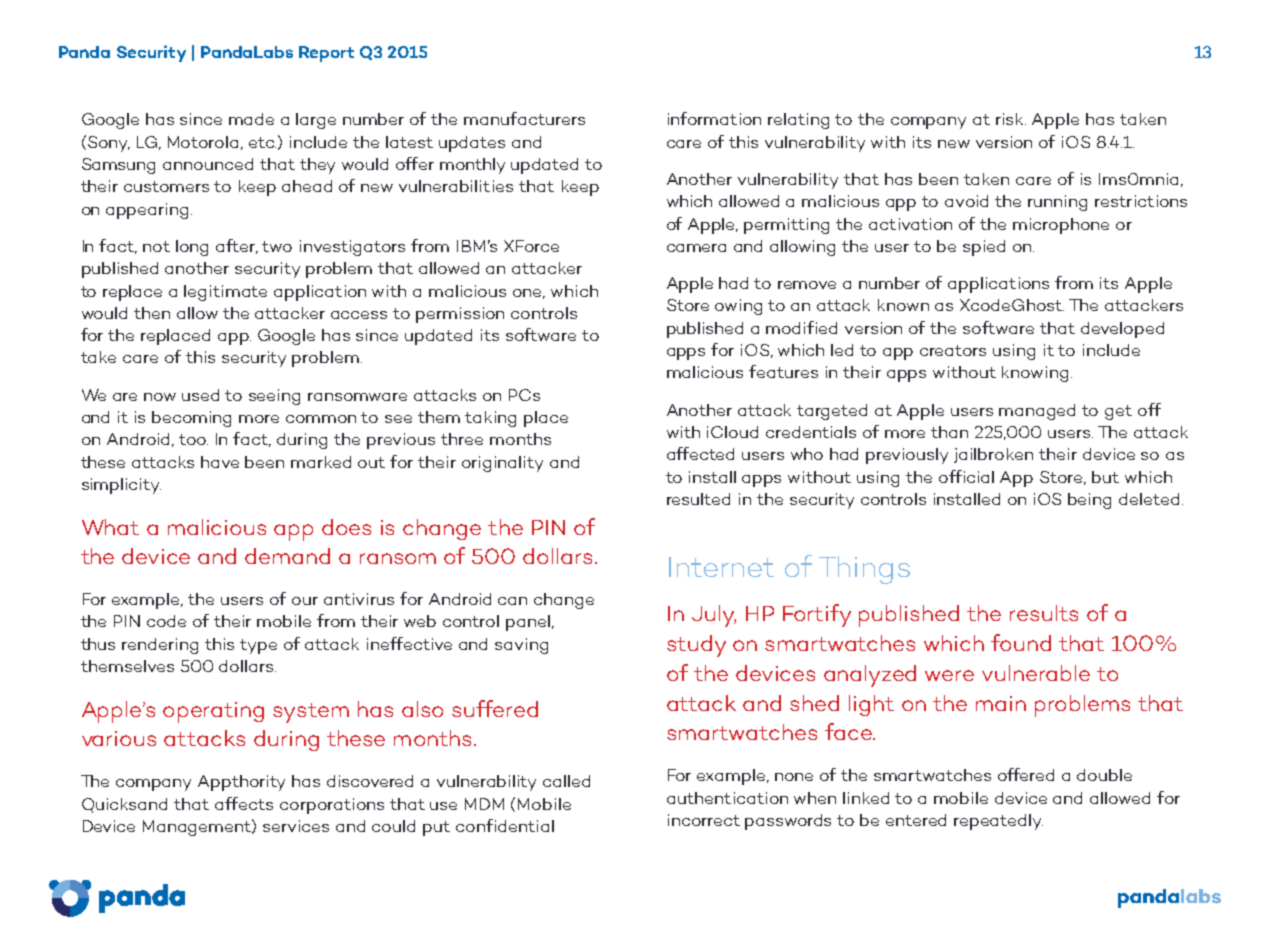 This screenshot has width=1270, height=952. What do you see at coordinates (225, 293) in the screenshot?
I see `legitimate` at bounding box center [225, 293].
